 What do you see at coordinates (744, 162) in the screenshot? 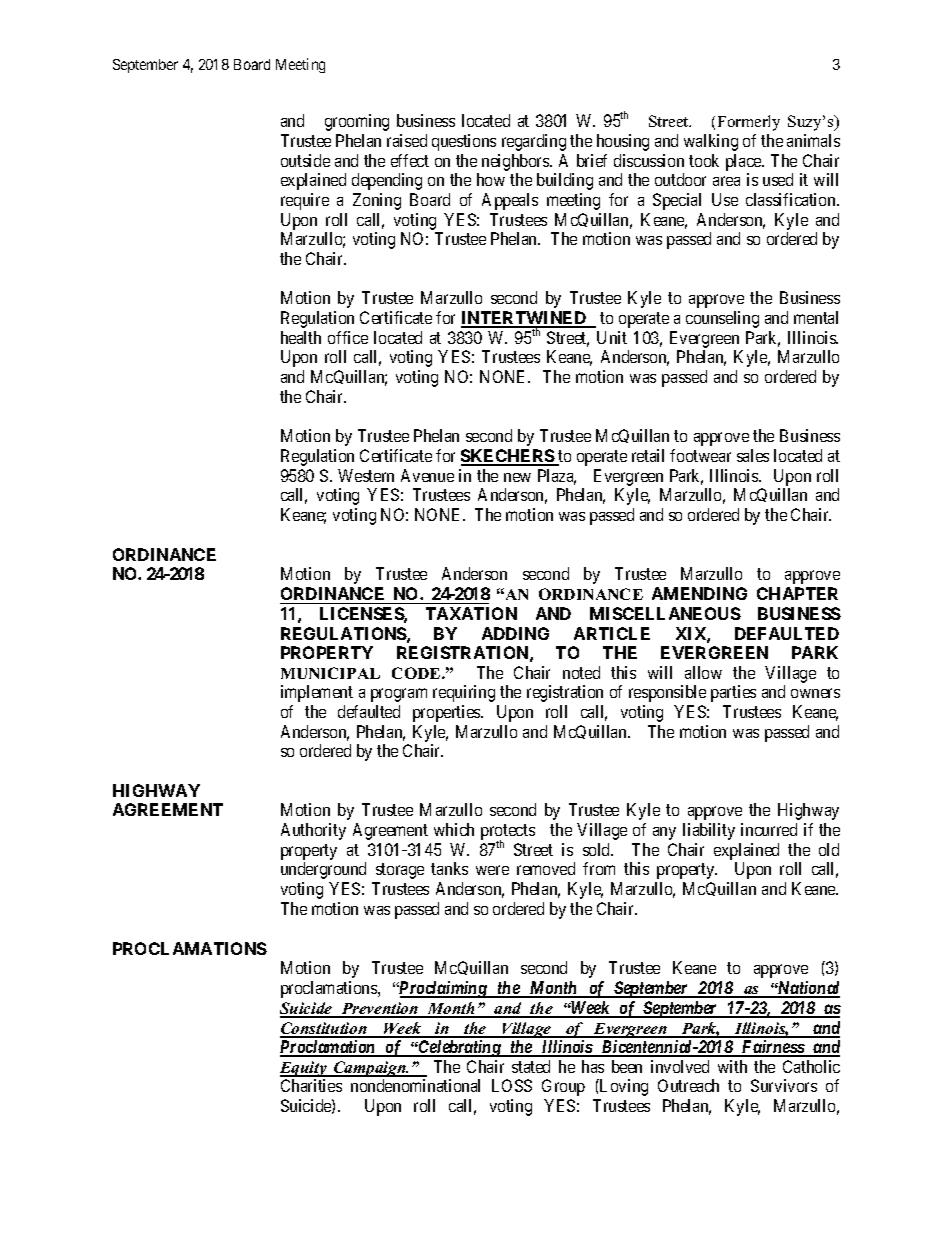
I see `place` at bounding box center [744, 162].
